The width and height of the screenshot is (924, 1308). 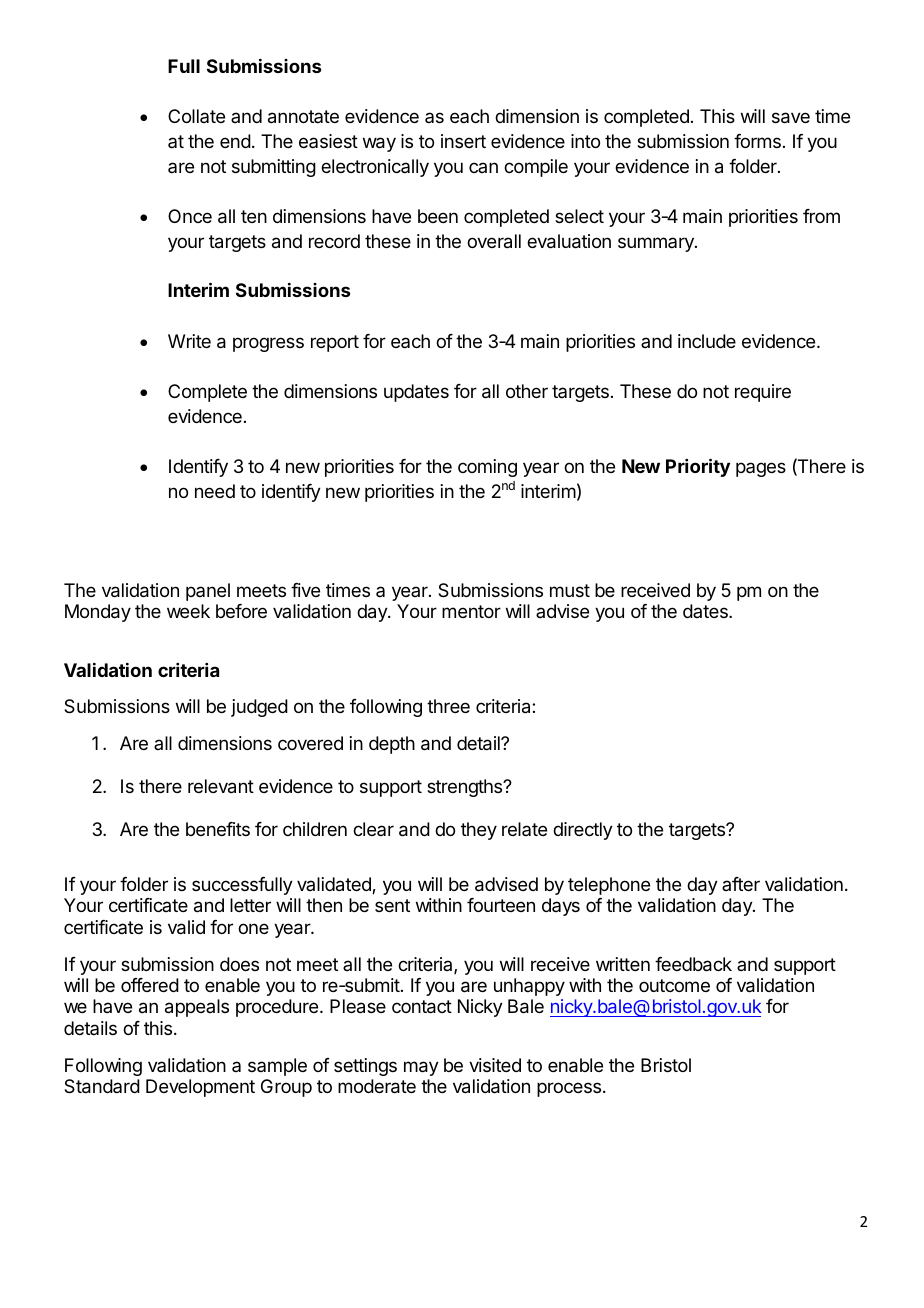 I want to click on forms, so click(x=757, y=141).
